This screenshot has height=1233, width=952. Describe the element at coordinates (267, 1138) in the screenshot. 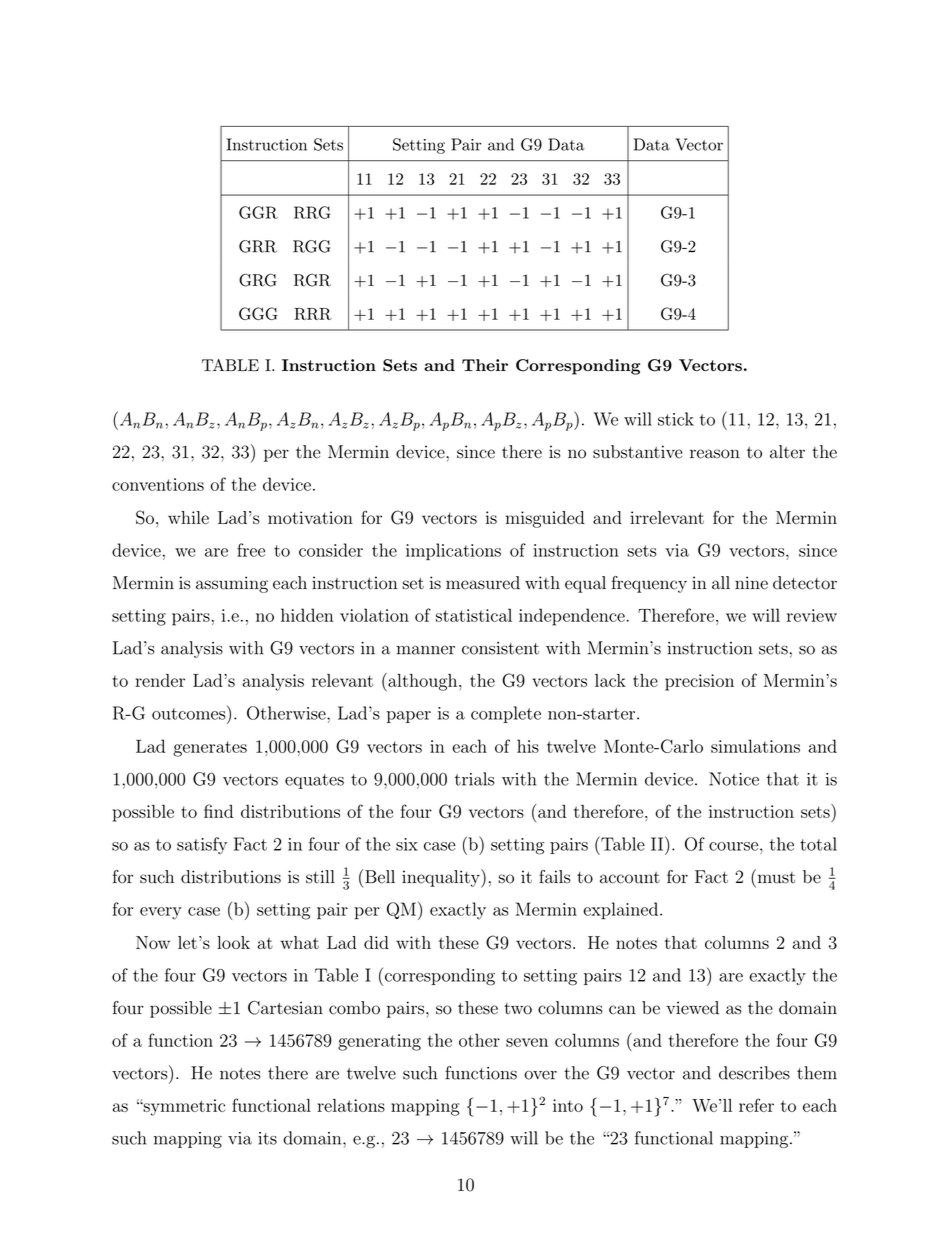

I see `its` at that location.
